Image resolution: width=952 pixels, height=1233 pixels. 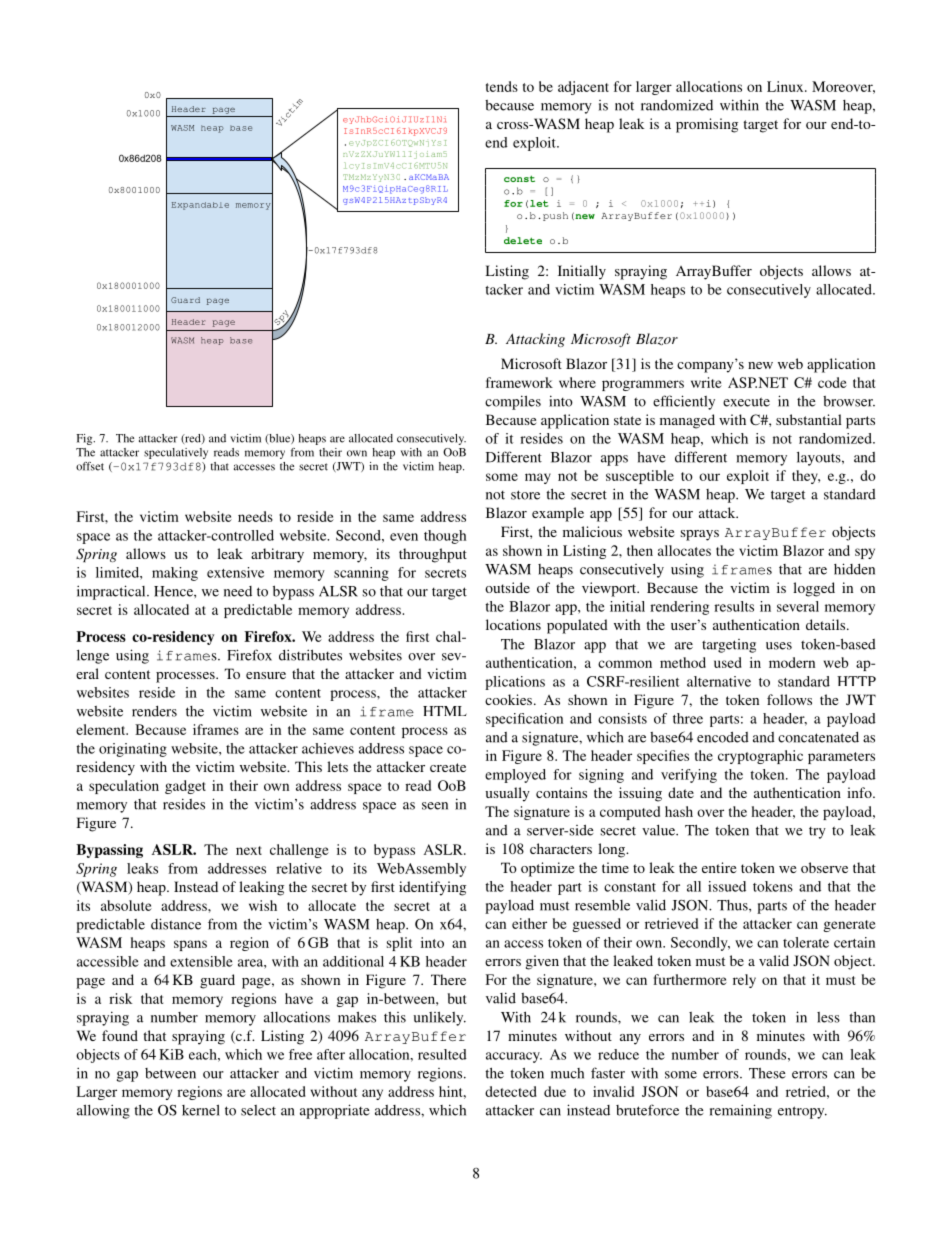 I want to click on follows, so click(x=789, y=699).
